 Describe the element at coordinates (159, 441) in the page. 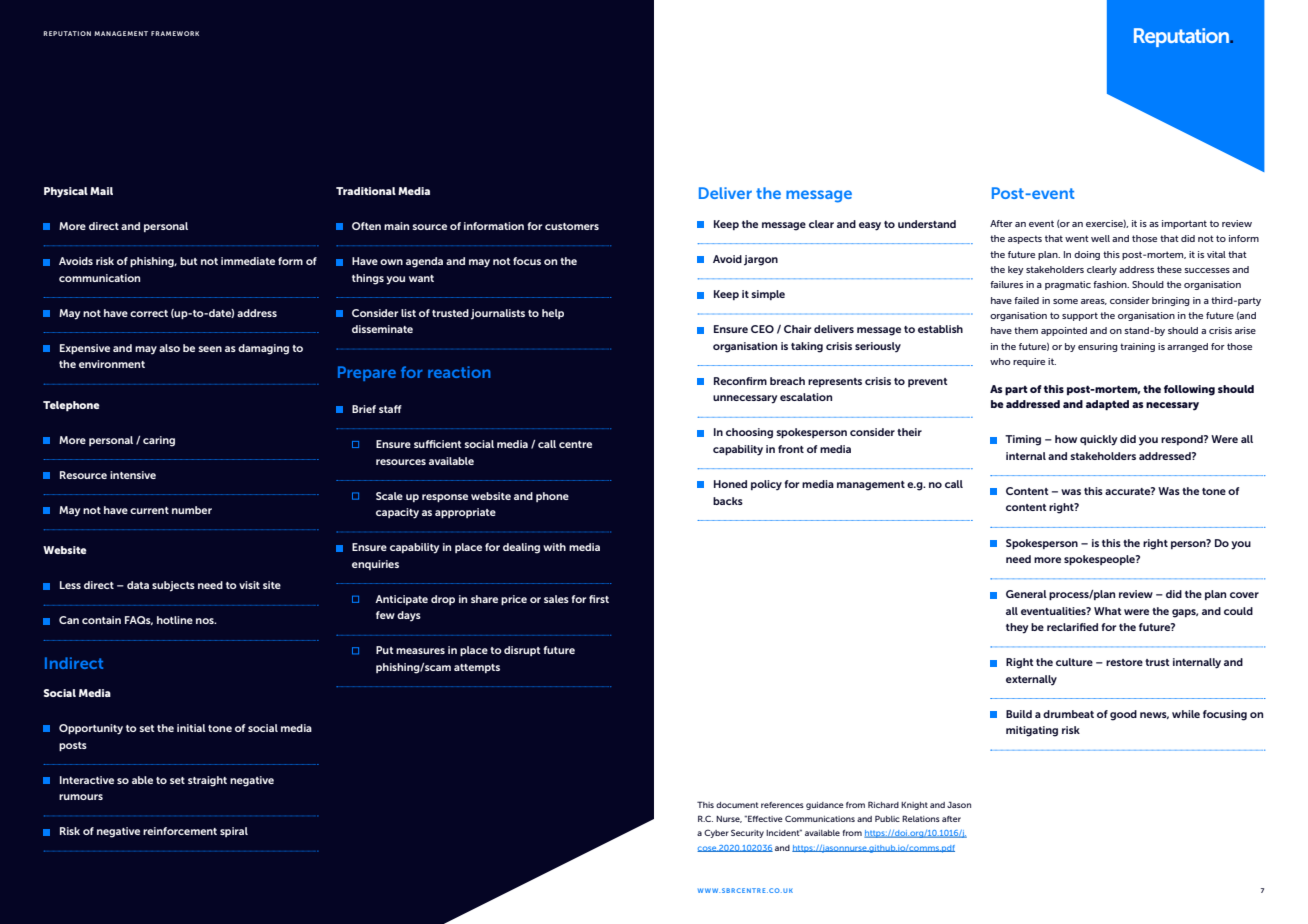

I see `caring` at that location.
